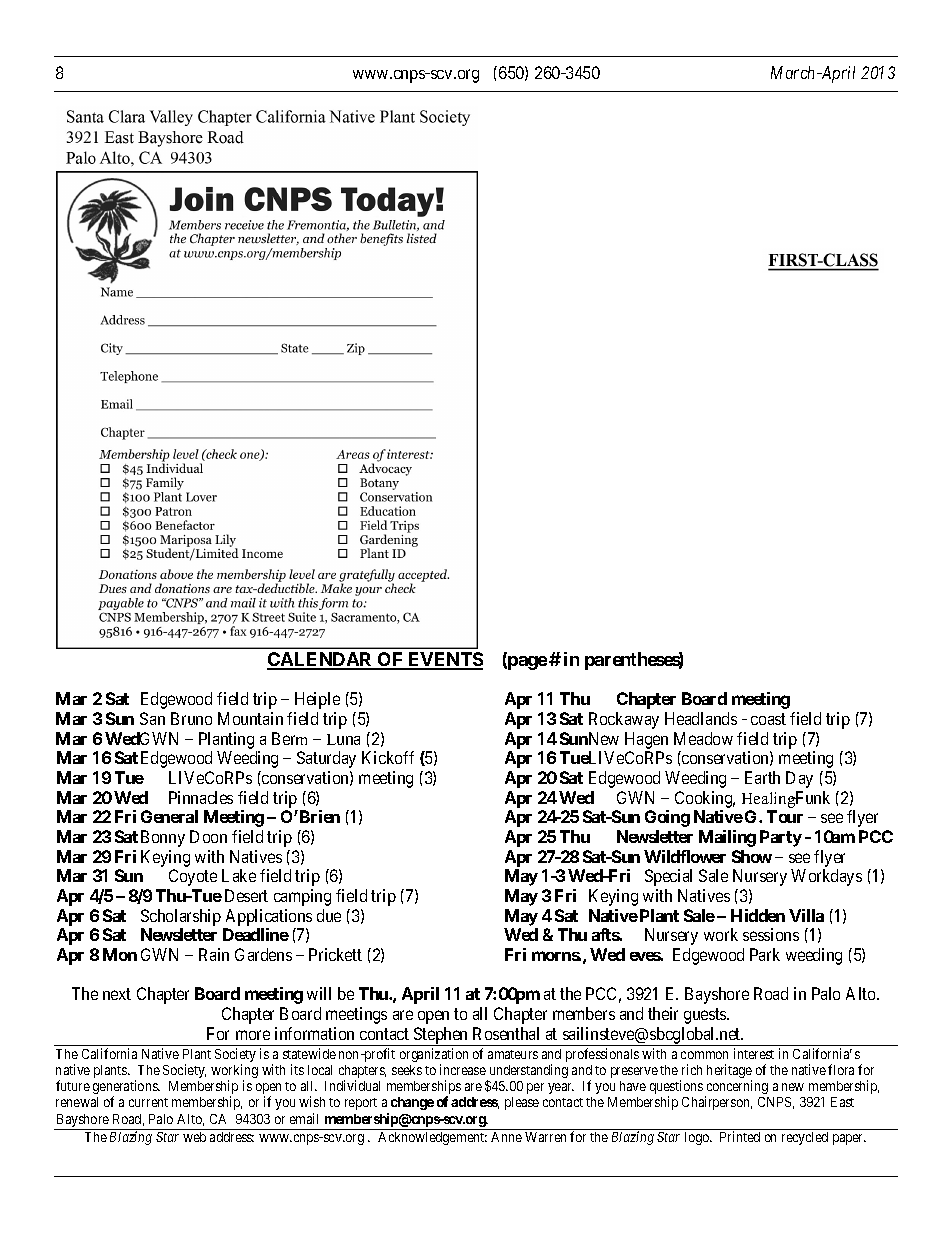  I want to click on EVENTS, so click(444, 660).
